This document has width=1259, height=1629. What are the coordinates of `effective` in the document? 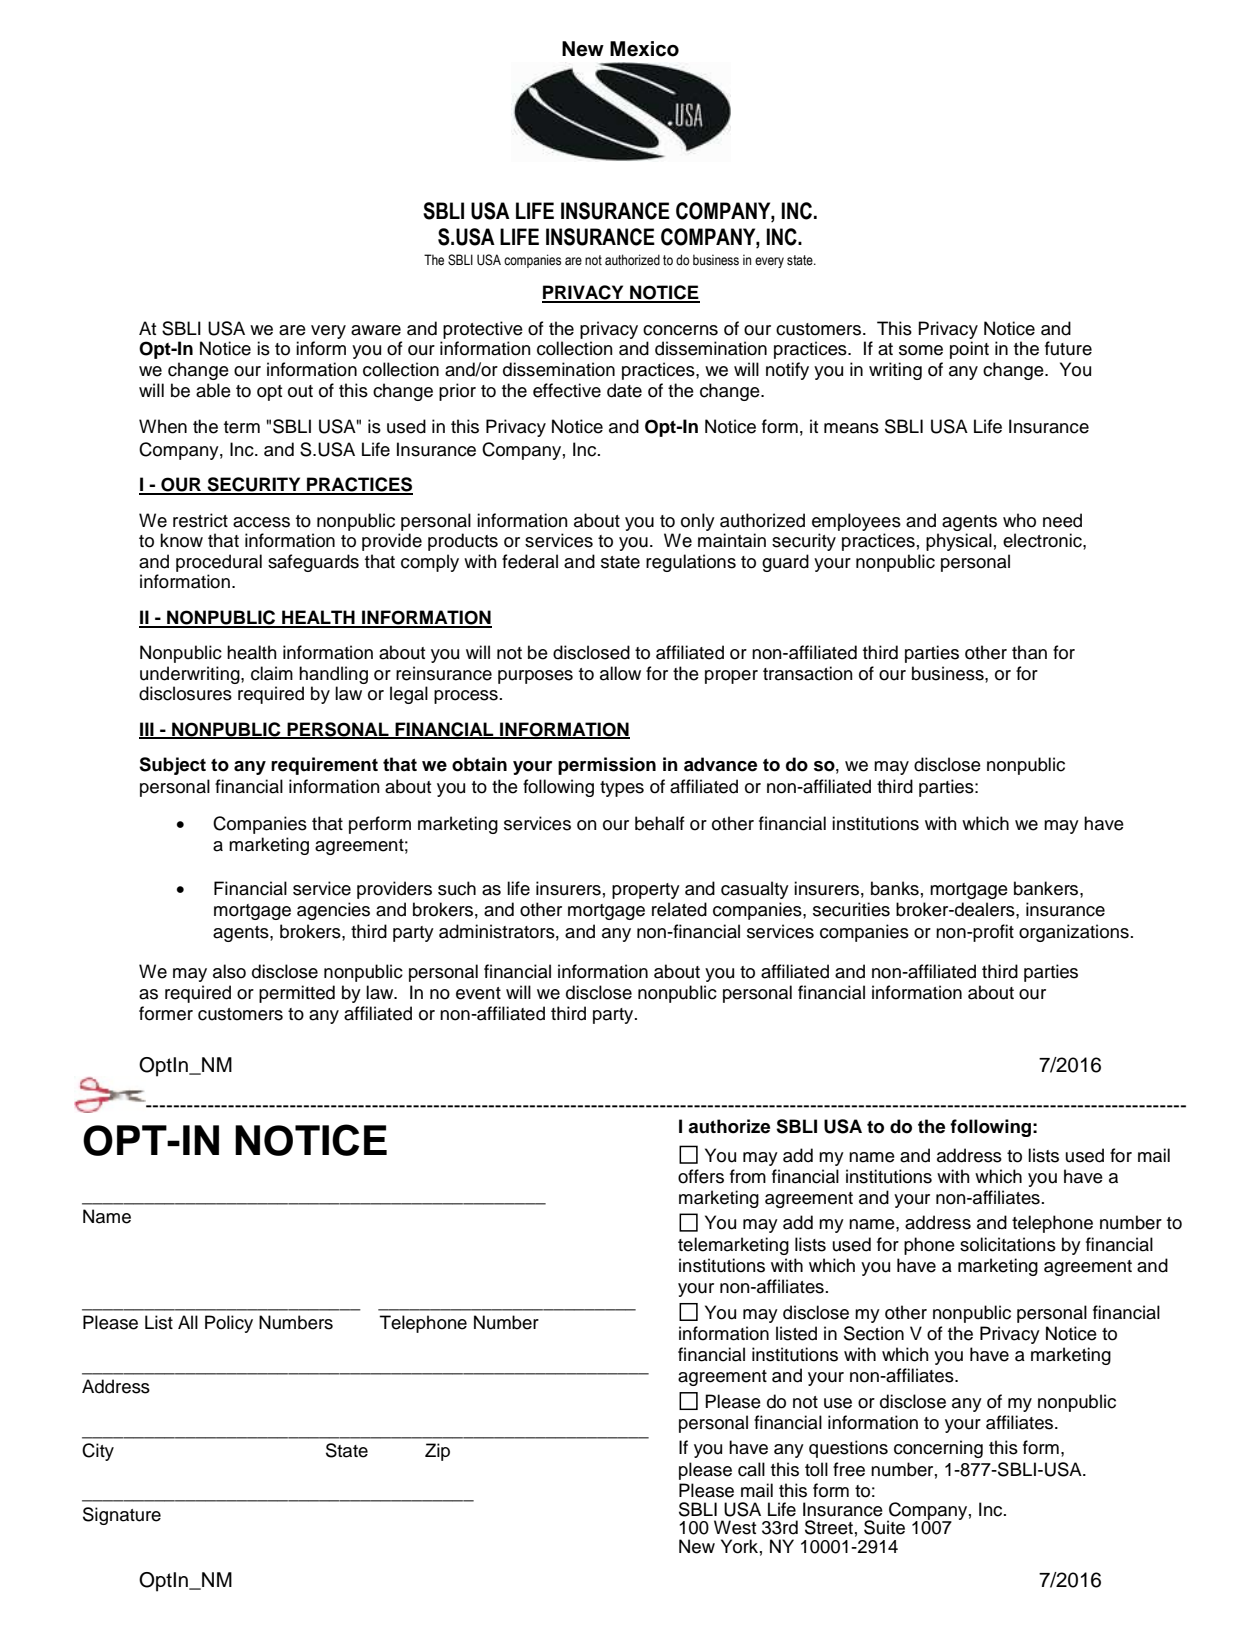 It's located at (567, 390).
